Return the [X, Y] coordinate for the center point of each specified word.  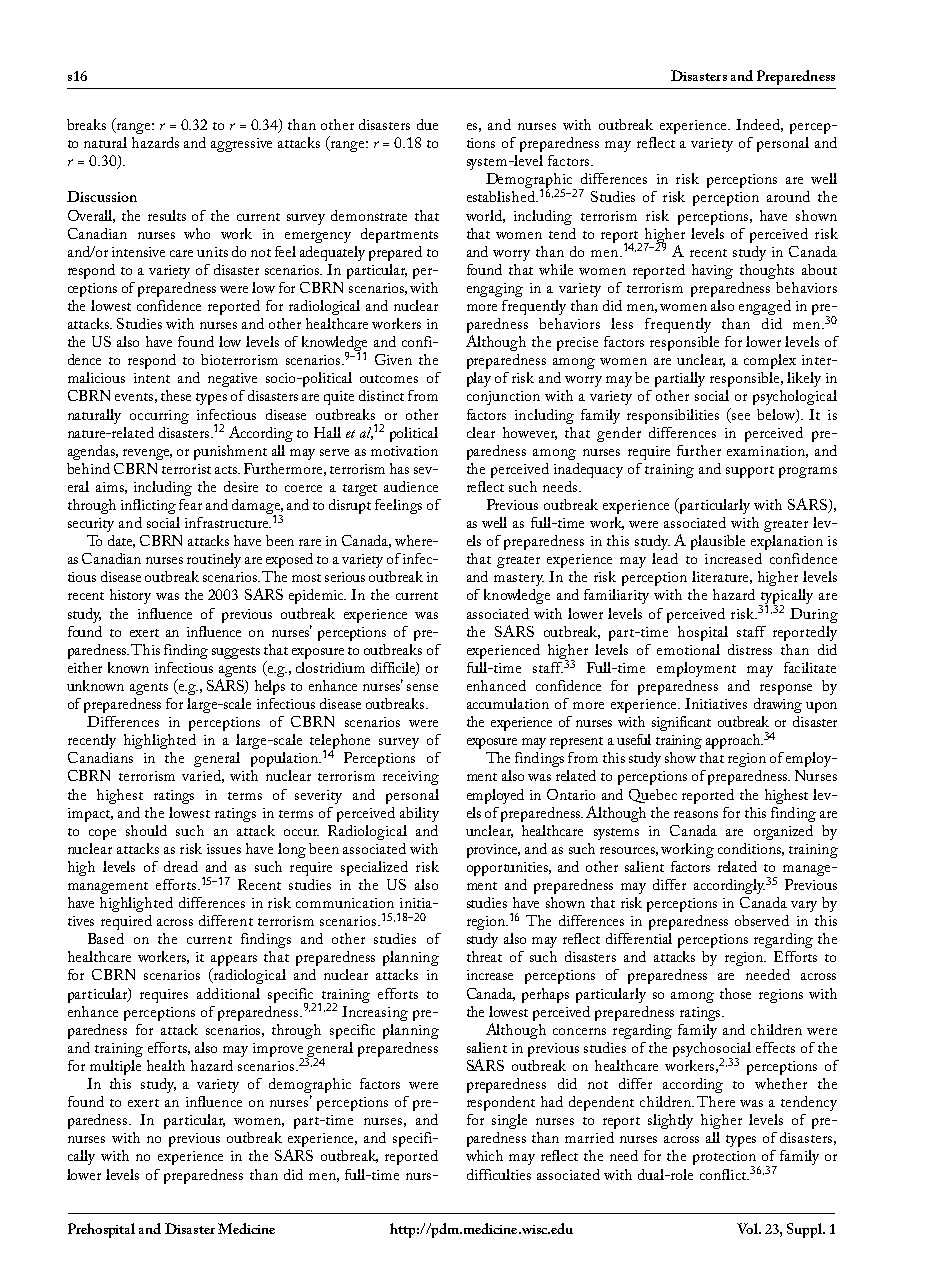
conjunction [503, 398]
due [427, 124]
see [741, 416]
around [788, 196]
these [176, 395]
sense [422, 687]
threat [484, 956]
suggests [236, 653]
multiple [115, 1067]
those [735, 993]
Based [106, 938]
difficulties [499, 1174]
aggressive [241, 145]
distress [750, 649]
